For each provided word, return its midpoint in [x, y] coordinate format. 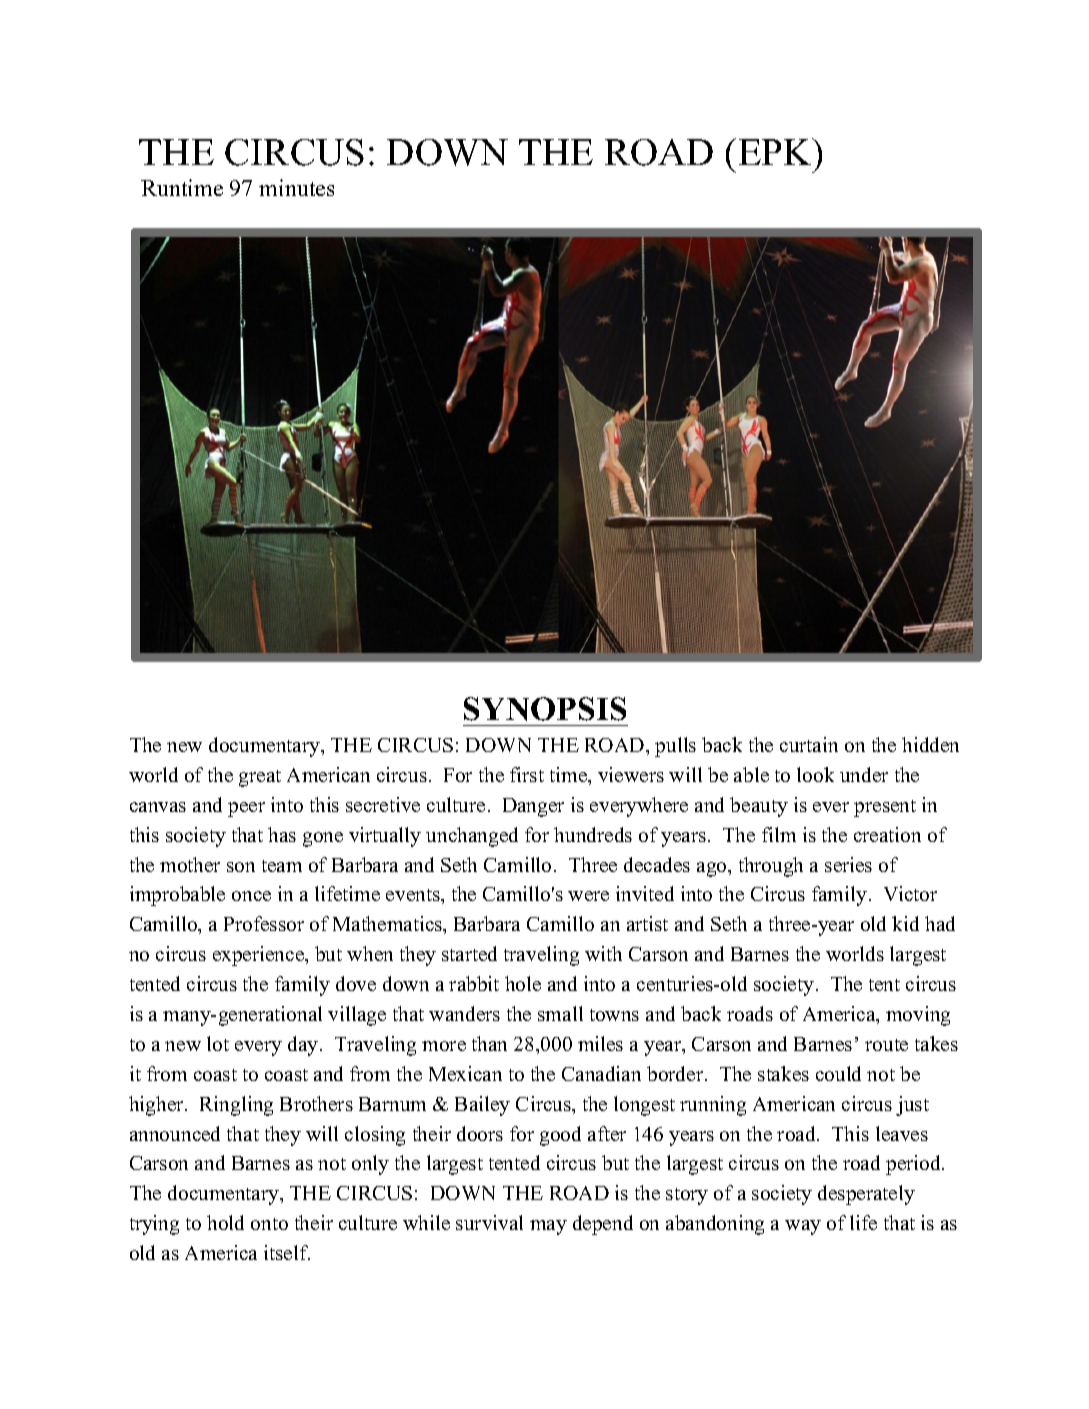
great [260, 778]
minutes [296, 187]
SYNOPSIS [545, 709]
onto [269, 1224]
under [864, 774]
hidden [930, 744]
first [527, 774]
